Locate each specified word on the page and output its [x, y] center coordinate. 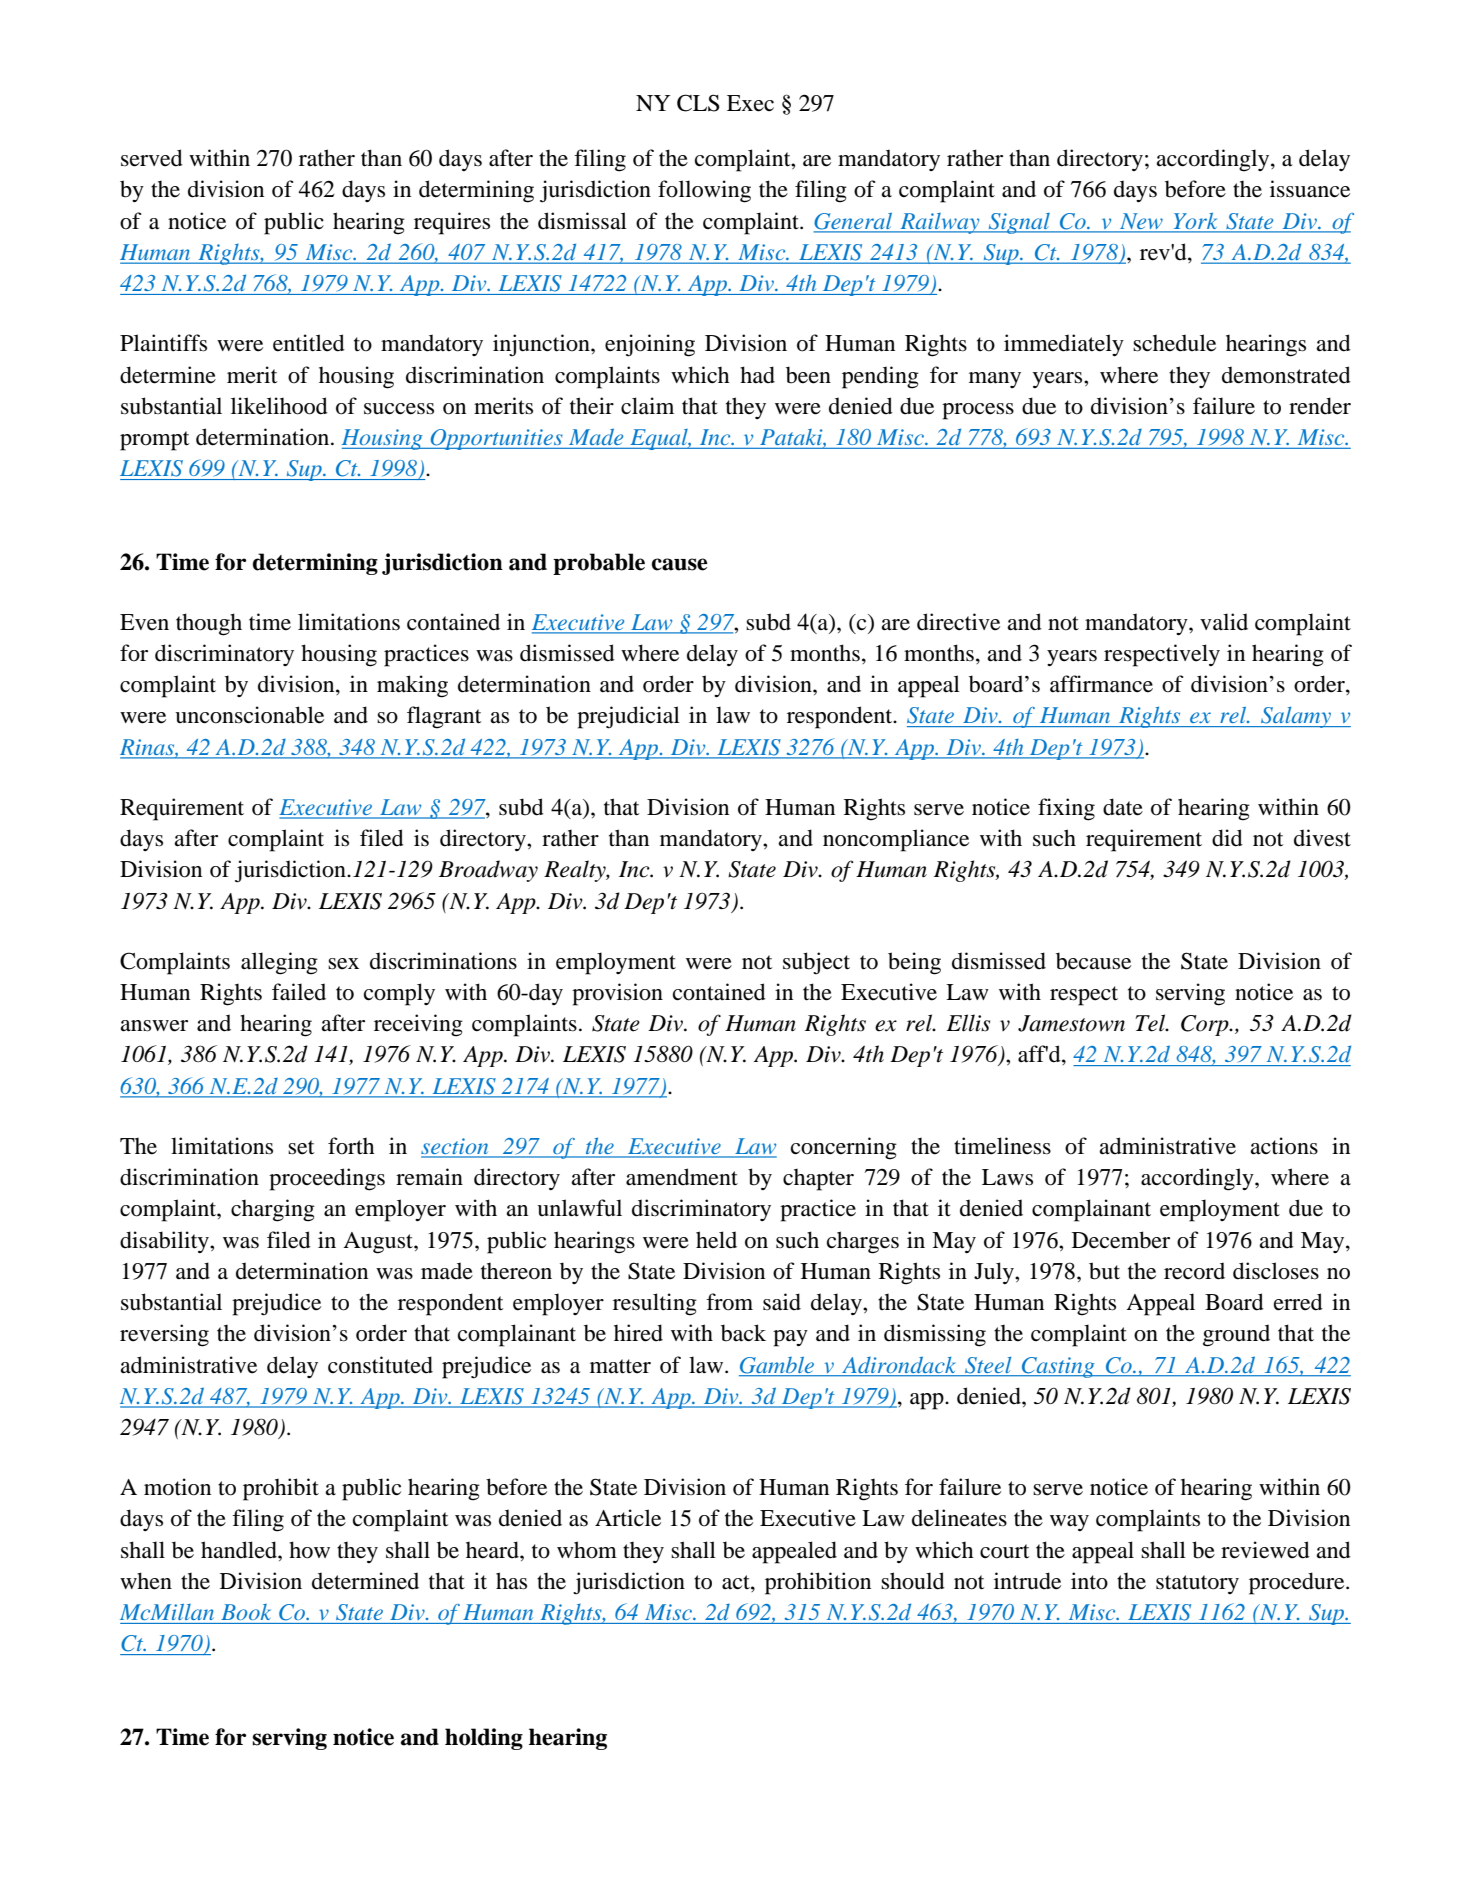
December [1121, 1240]
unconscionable [249, 715]
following [704, 191]
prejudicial [628, 717]
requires [452, 223]
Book [246, 1612]
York [1195, 221]
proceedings [327, 1179]
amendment [682, 1177]
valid [1224, 622]
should [913, 1581]
